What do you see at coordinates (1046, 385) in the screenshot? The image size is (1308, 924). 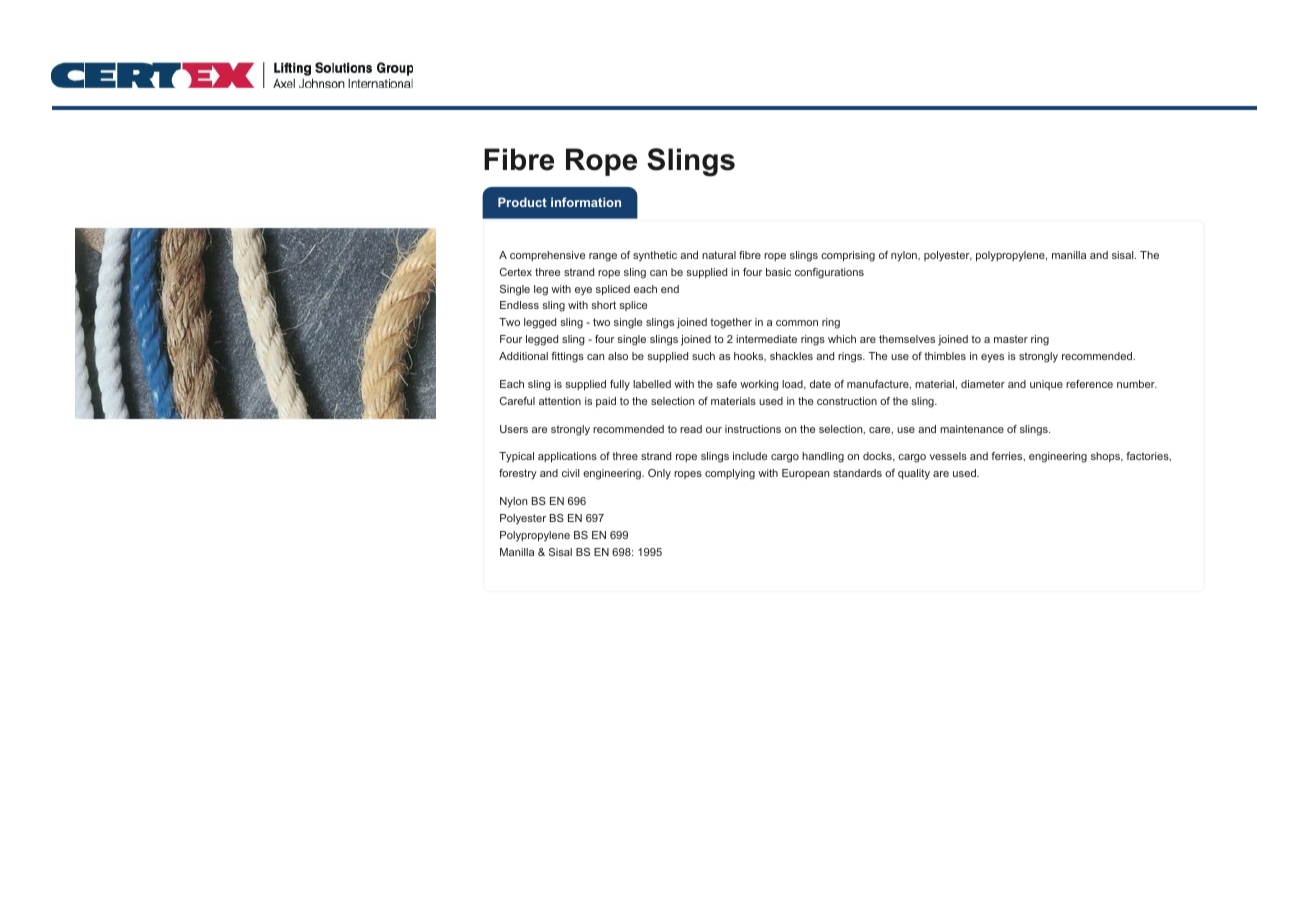 I see `unique` at bounding box center [1046, 385].
